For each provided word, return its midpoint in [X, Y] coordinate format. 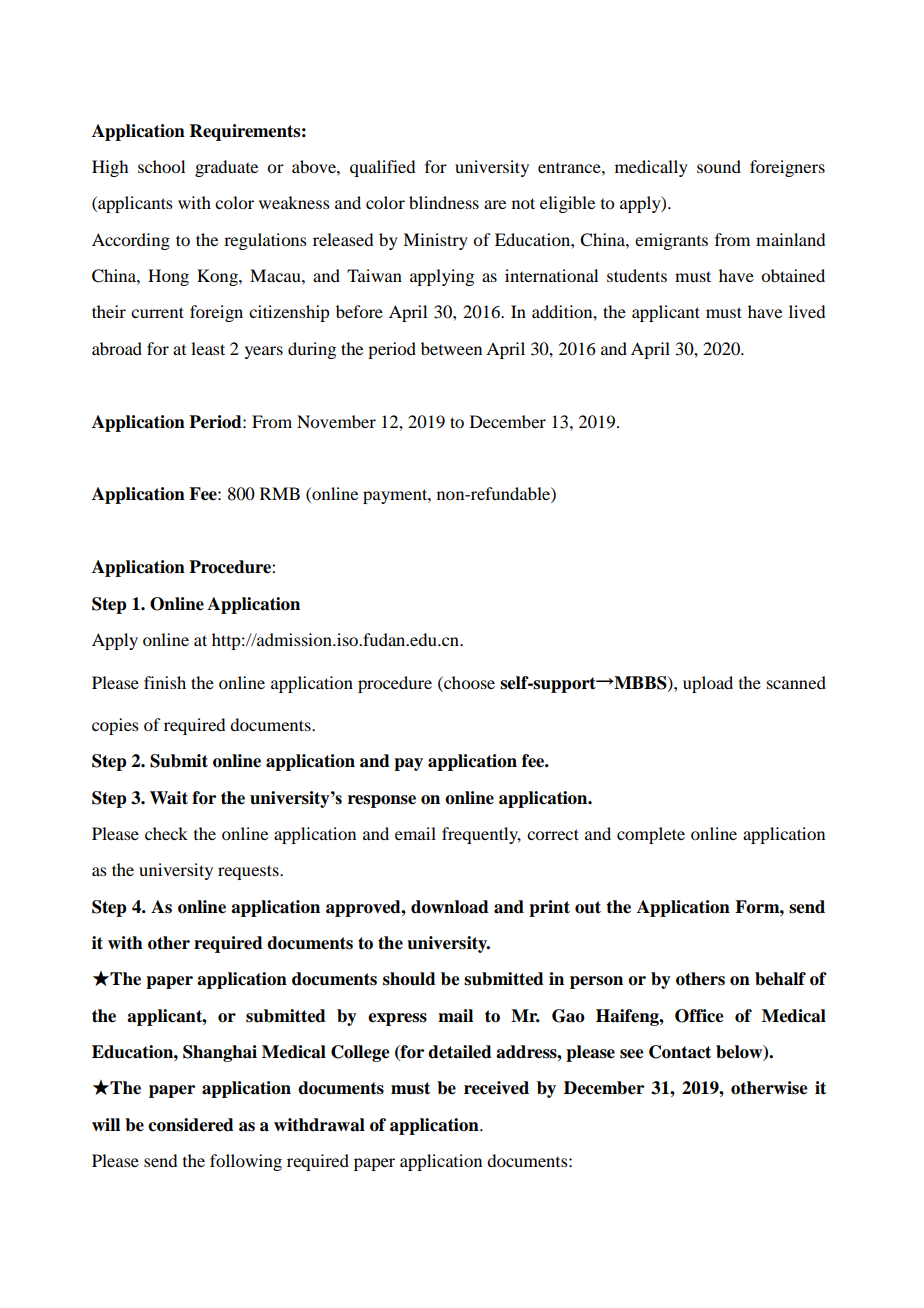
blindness [444, 202]
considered [191, 1125]
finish [165, 682]
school [161, 166]
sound [719, 166]
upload [708, 684]
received [496, 1088]
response [382, 801]
